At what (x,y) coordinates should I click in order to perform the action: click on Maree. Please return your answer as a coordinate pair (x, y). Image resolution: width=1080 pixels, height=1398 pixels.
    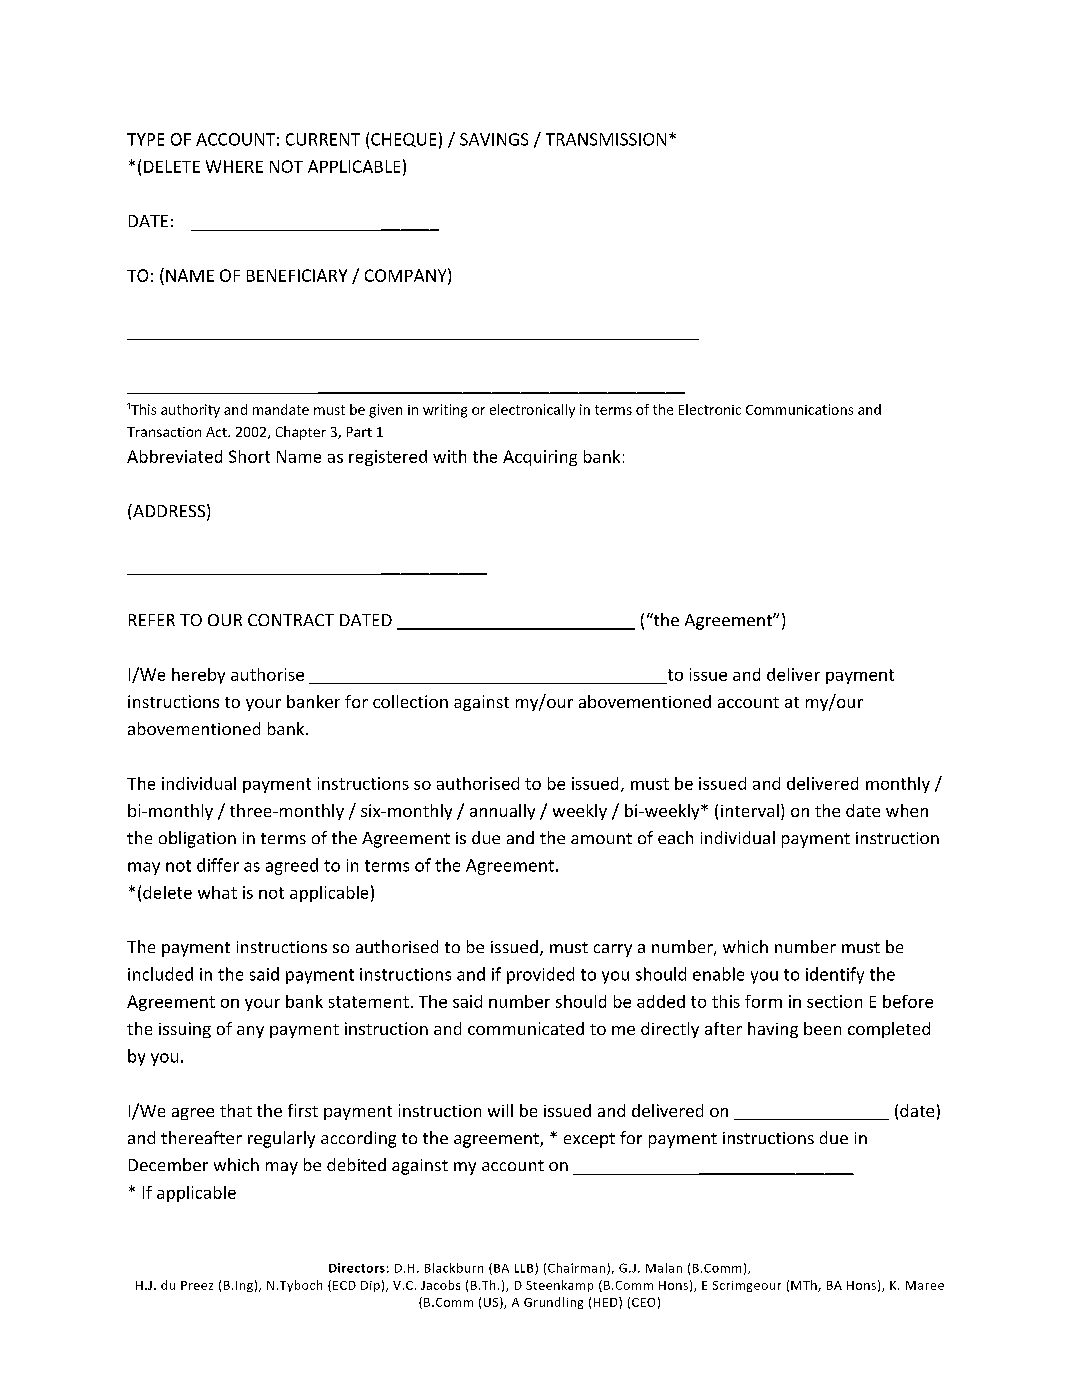
    Looking at the image, I should click on (925, 1285).
